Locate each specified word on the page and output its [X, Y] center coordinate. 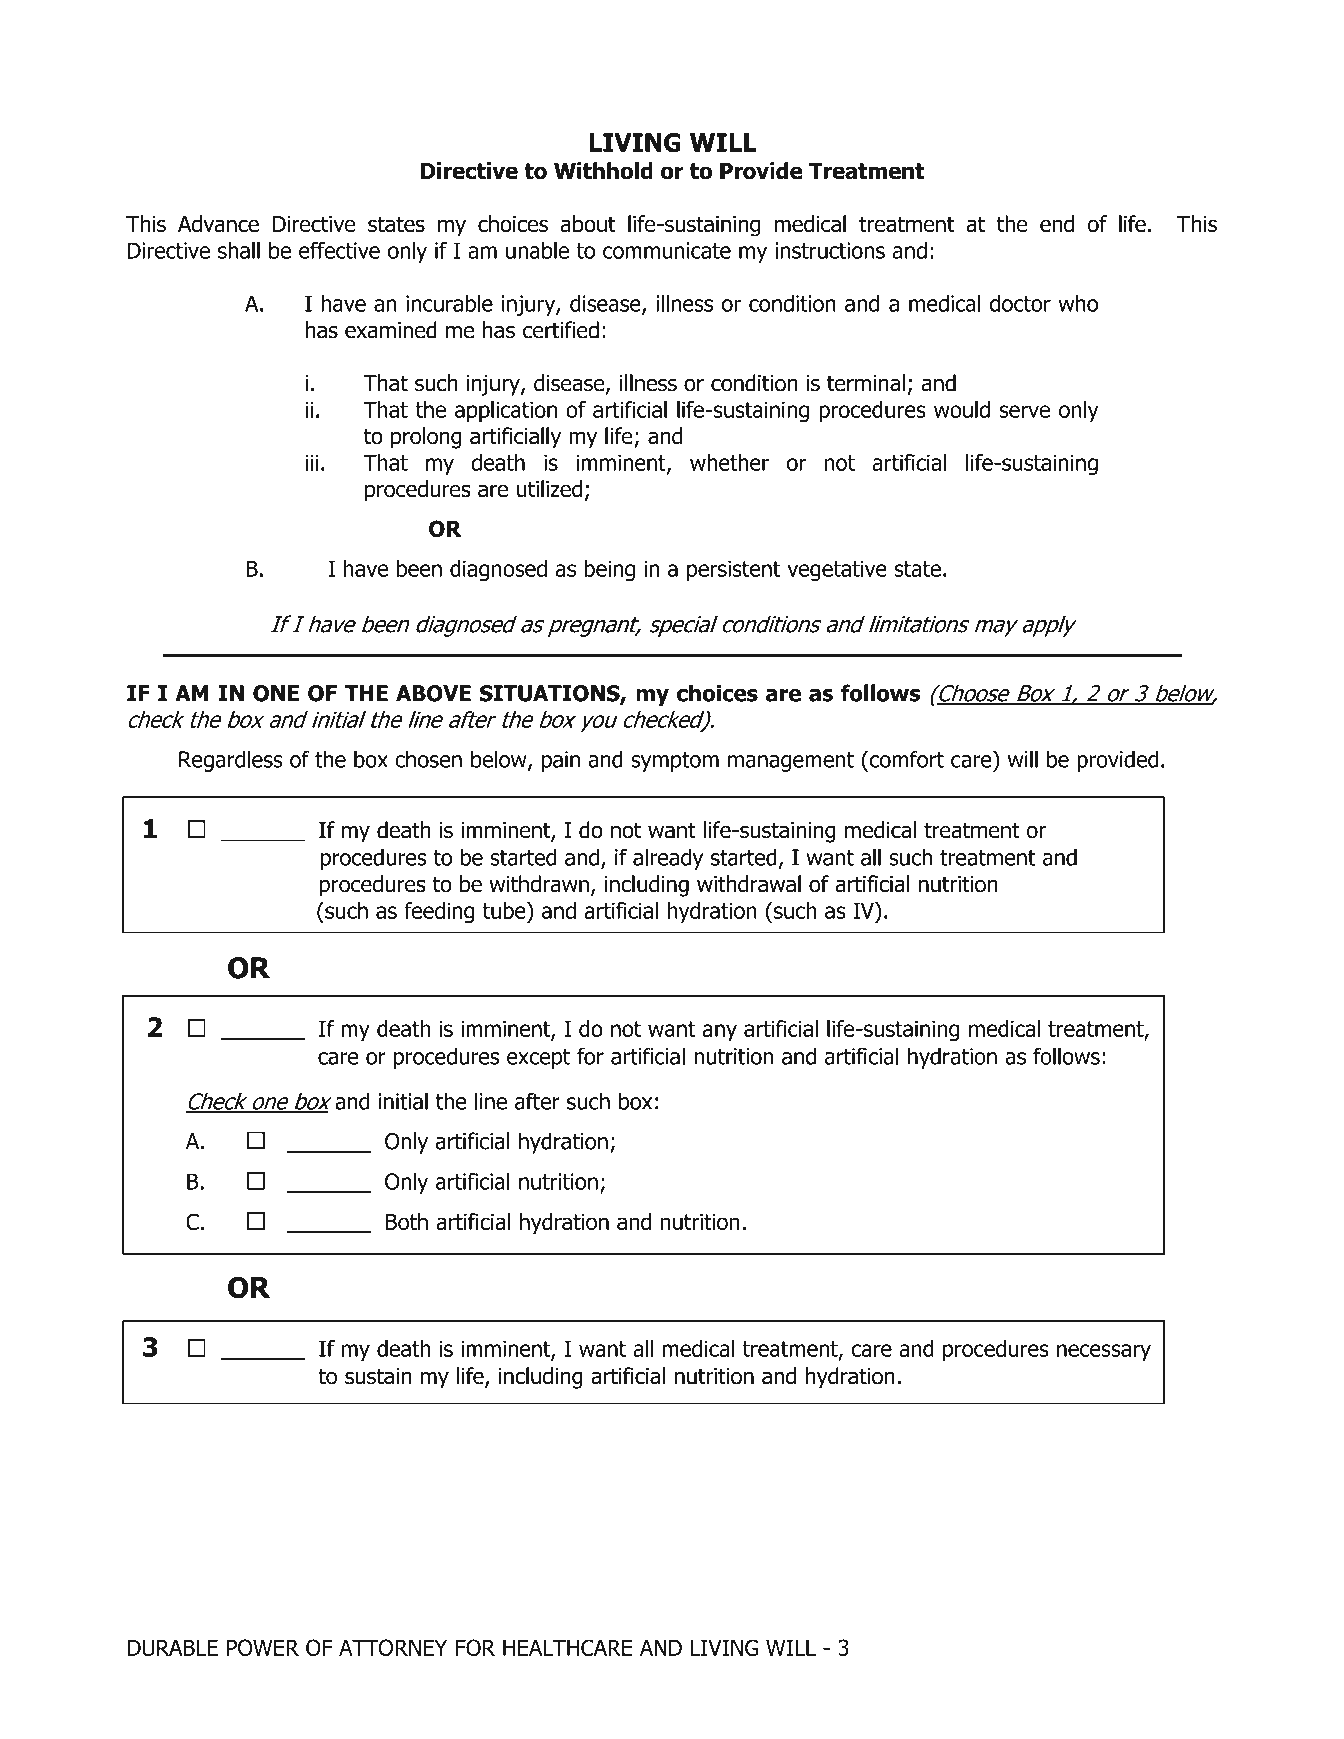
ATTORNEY [393, 1647]
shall [239, 250]
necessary [1104, 1352]
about [588, 224]
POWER [263, 1647]
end [1057, 224]
